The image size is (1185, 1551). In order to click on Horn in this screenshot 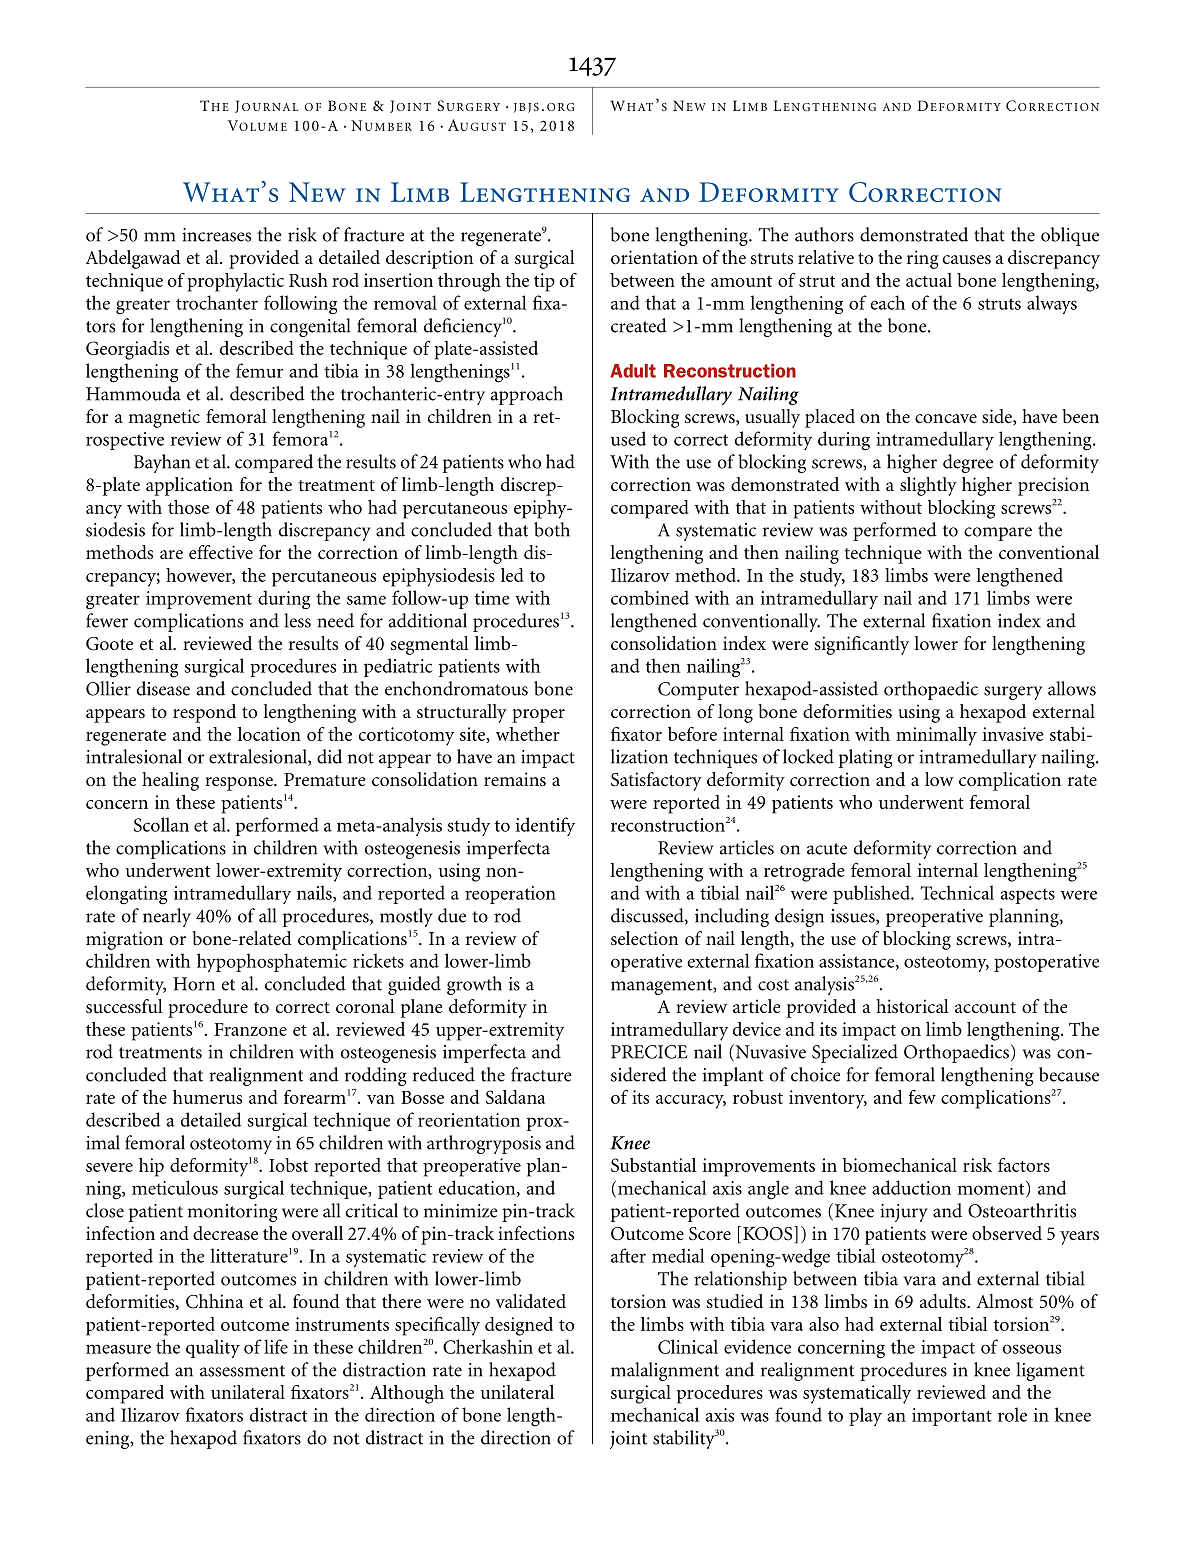, I will do `click(194, 984)`.
